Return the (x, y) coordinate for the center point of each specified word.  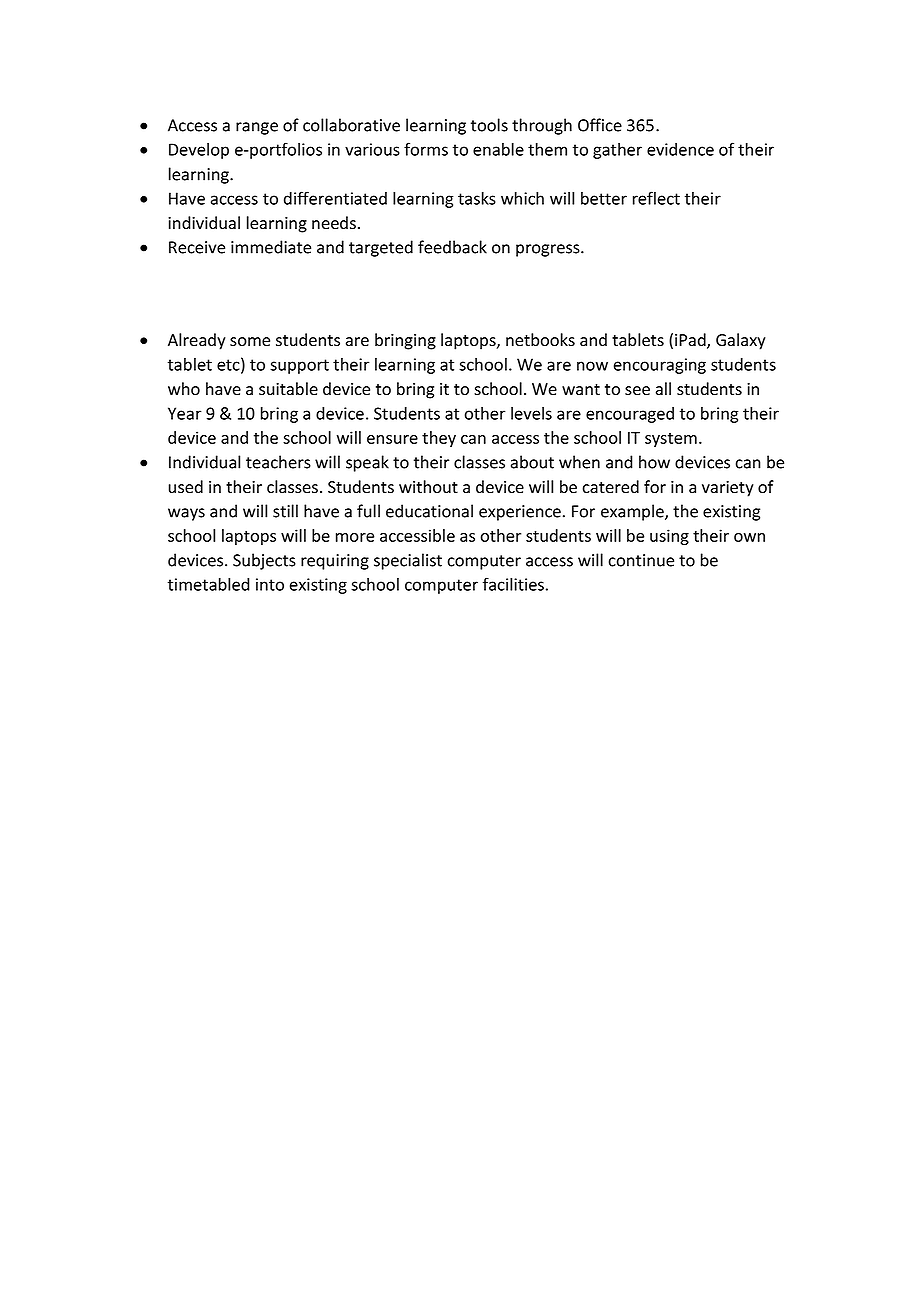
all (663, 389)
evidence (680, 149)
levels (531, 413)
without (428, 486)
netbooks (540, 340)
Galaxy (741, 341)
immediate (271, 247)
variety (728, 489)
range (257, 128)
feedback (452, 247)
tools (489, 125)
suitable (288, 389)
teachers (278, 462)
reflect (656, 198)
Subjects (264, 561)
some (250, 342)
